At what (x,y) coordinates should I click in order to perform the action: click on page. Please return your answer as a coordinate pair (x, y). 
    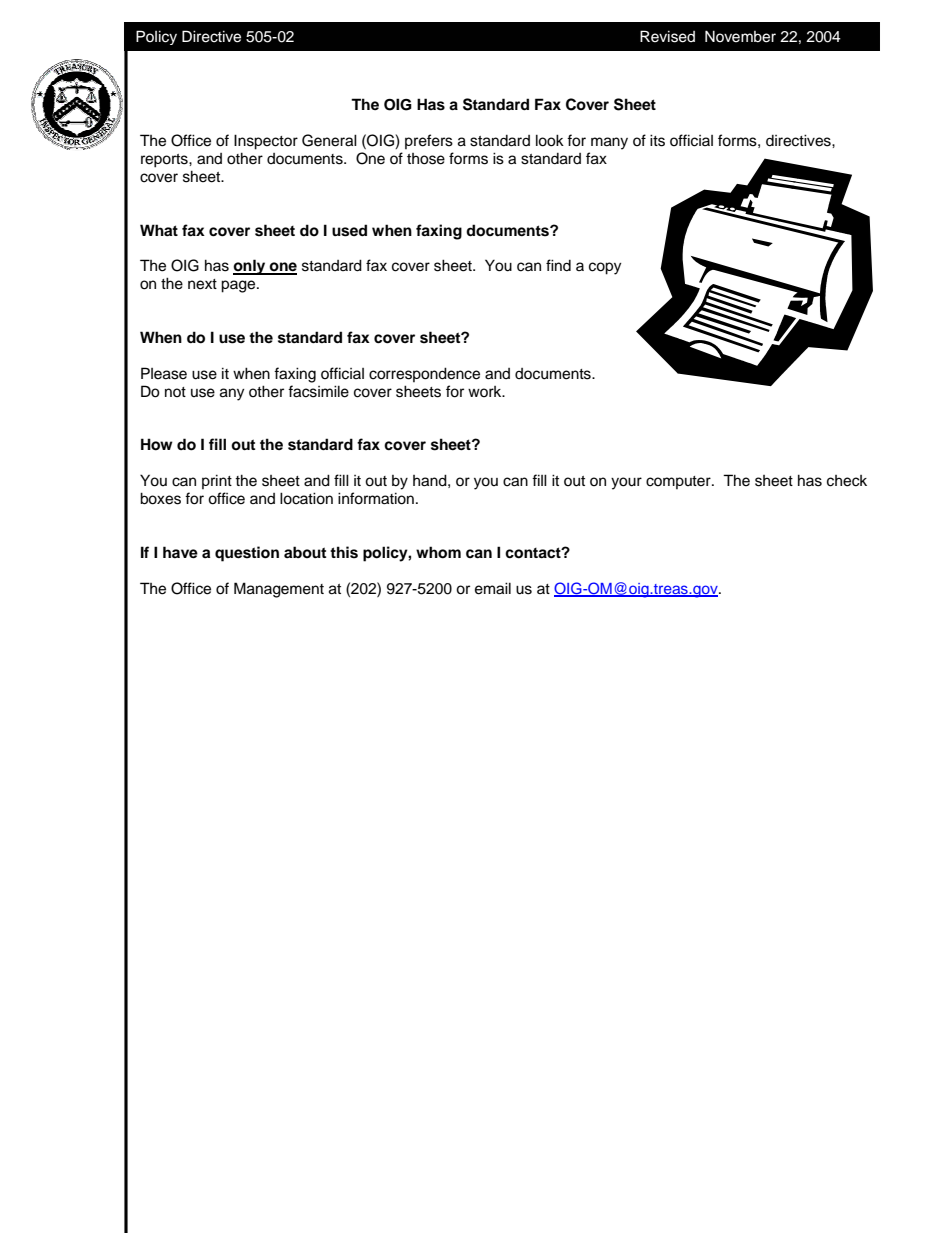
    Looking at the image, I should click on (239, 286).
